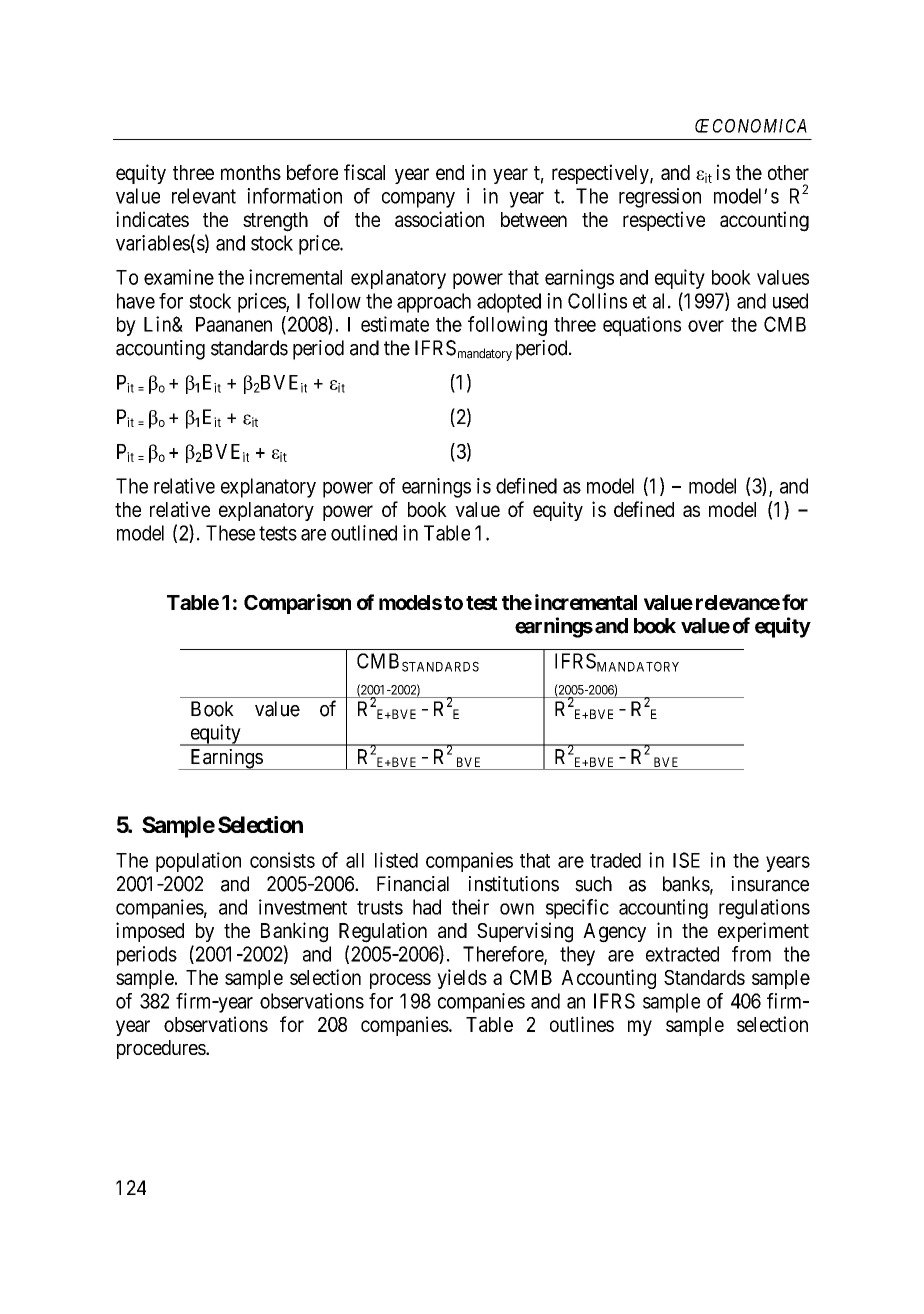  I want to click on ISE, so click(686, 860).
